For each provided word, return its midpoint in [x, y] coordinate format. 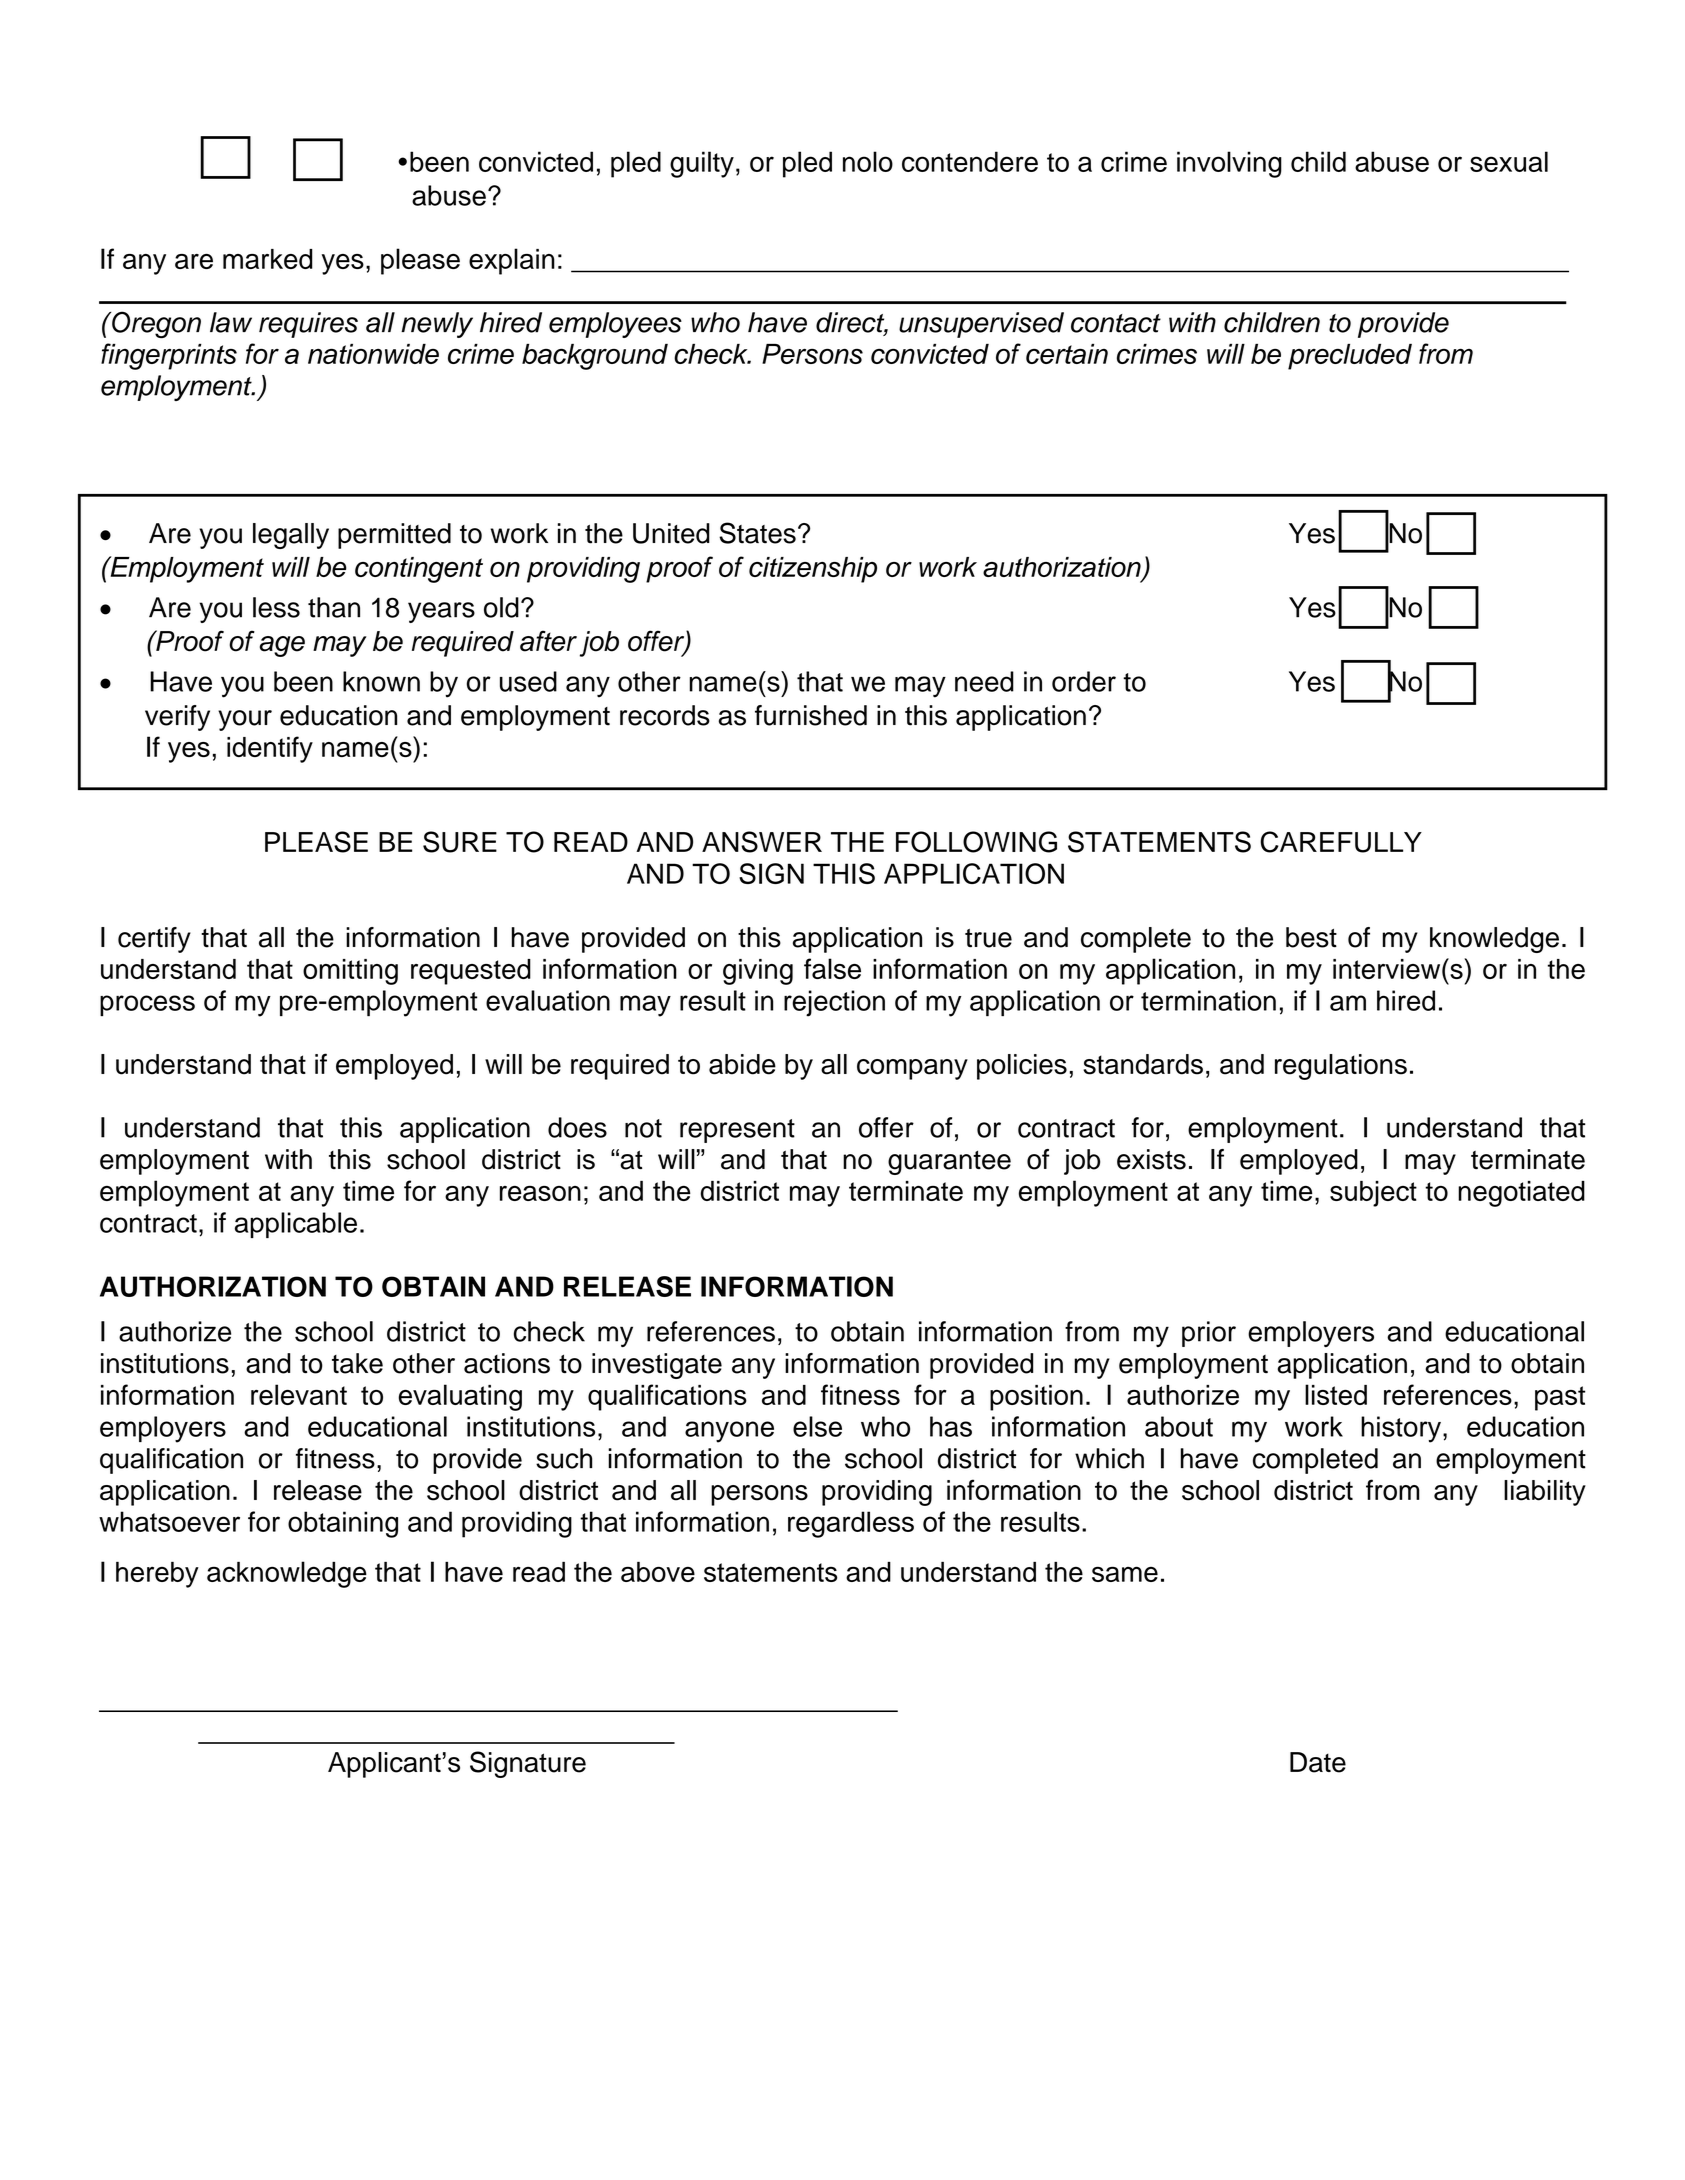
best [1311, 937]
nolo [868, 161]
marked [268, 259]
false [832, 968]
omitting [350, 972]
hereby [157, 1575]
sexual [1509, 161]
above [658, 1572]
